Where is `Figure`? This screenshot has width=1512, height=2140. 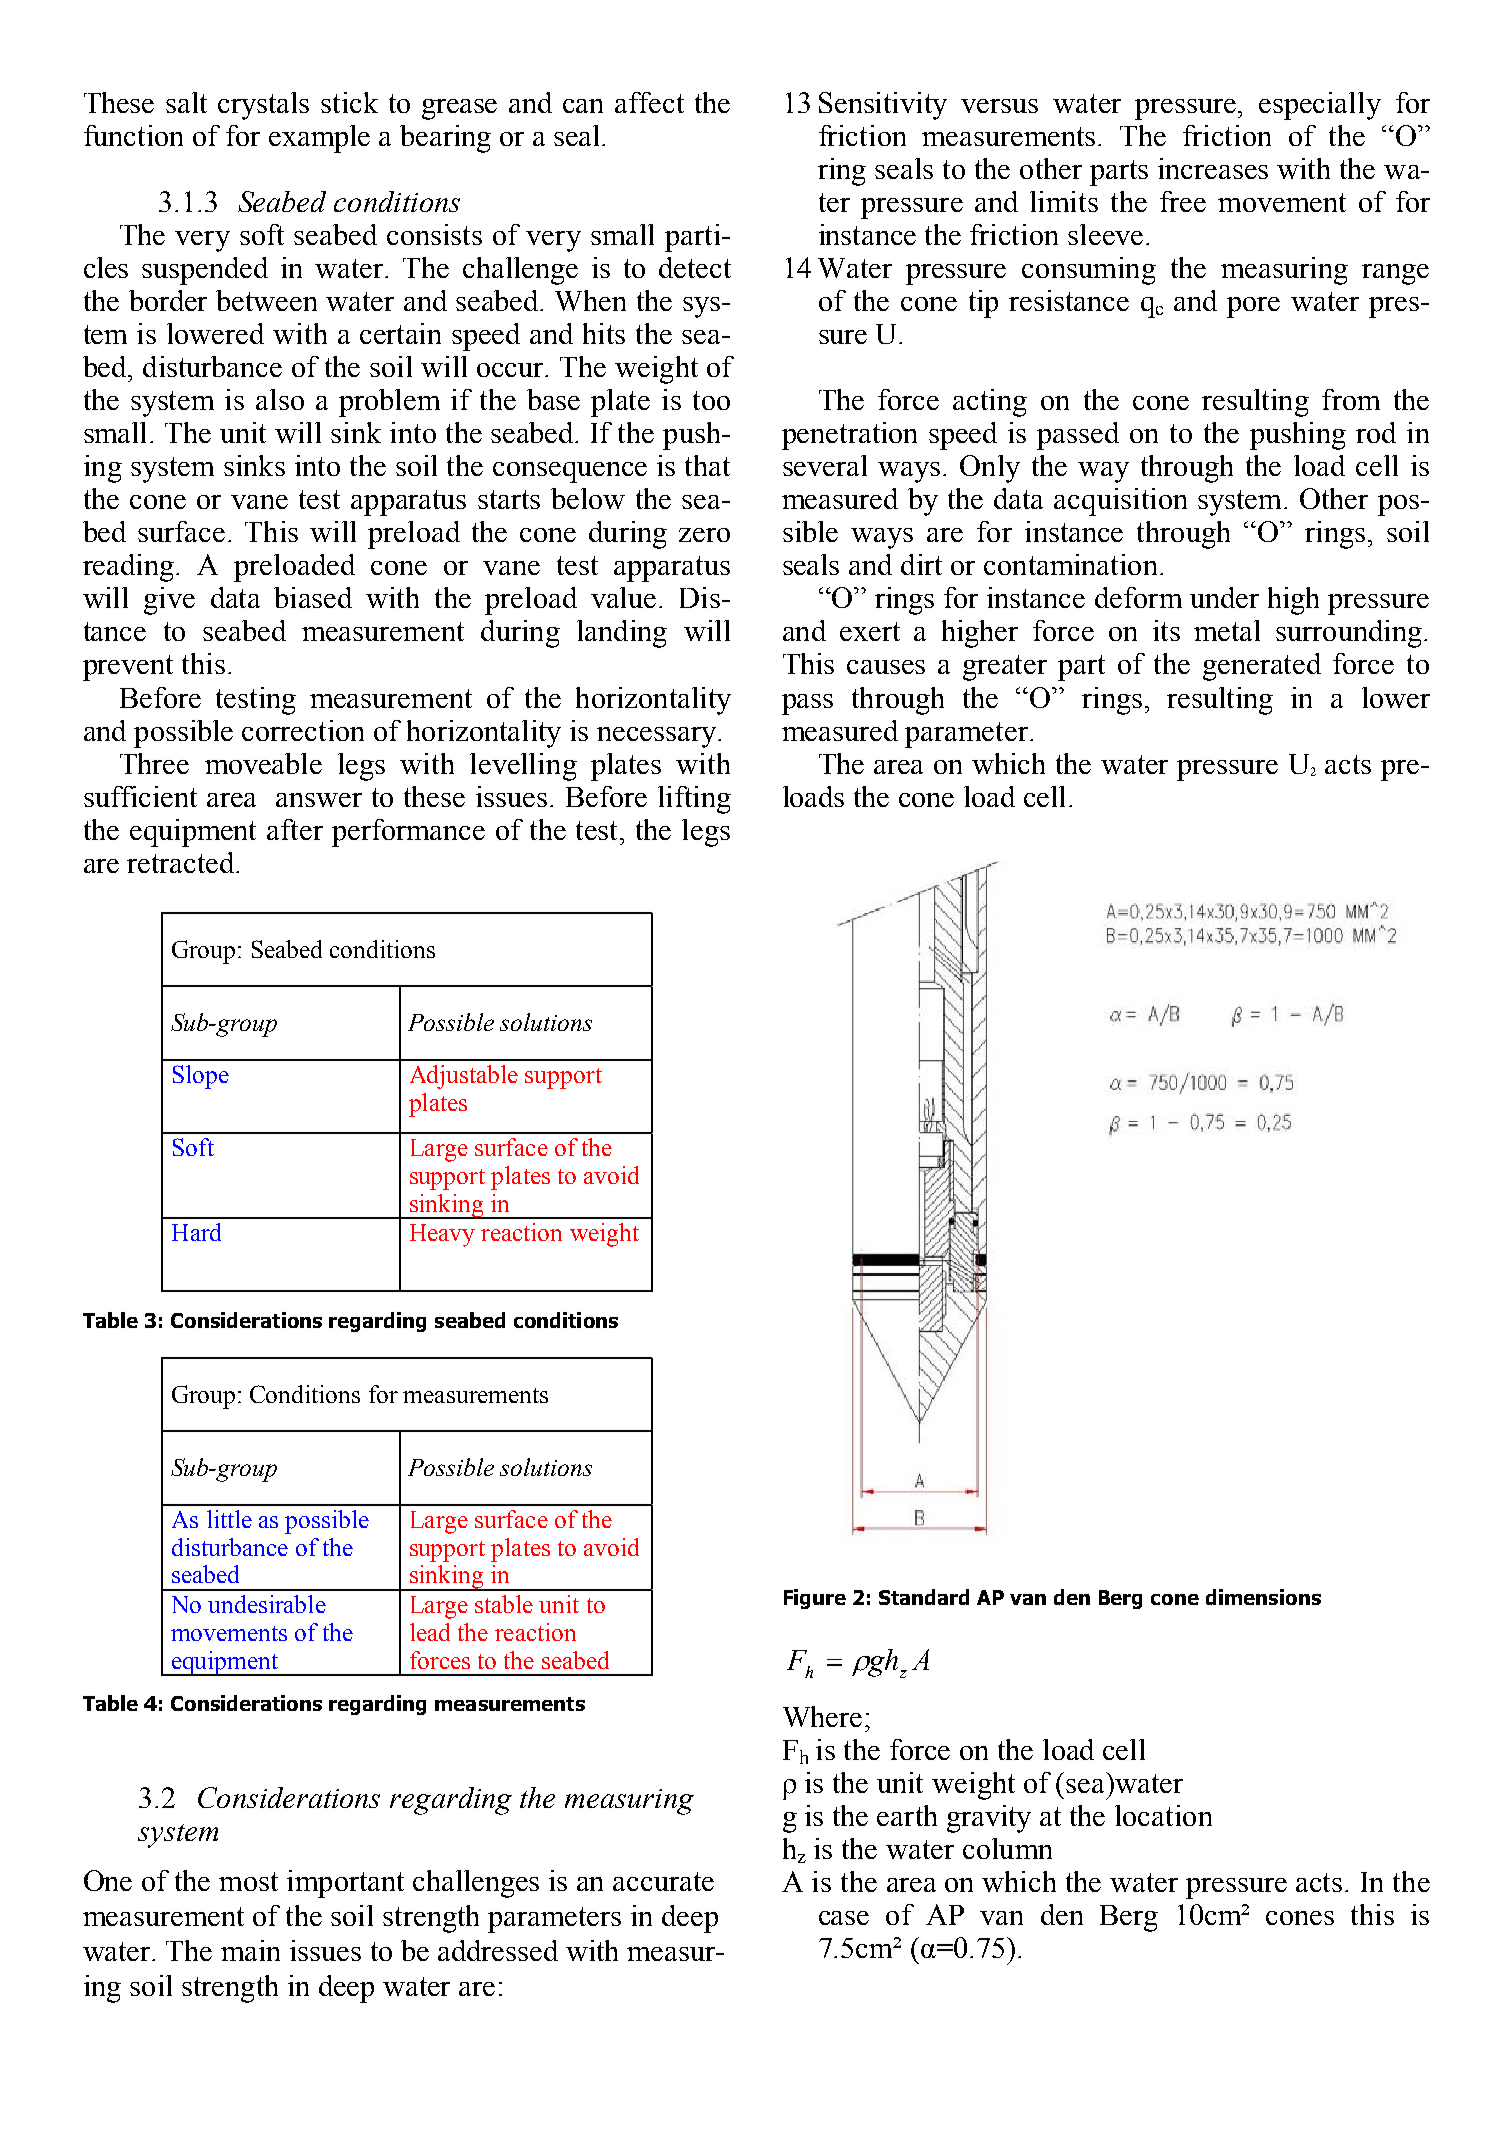
Figure is located at coordinates (815, 1599).
